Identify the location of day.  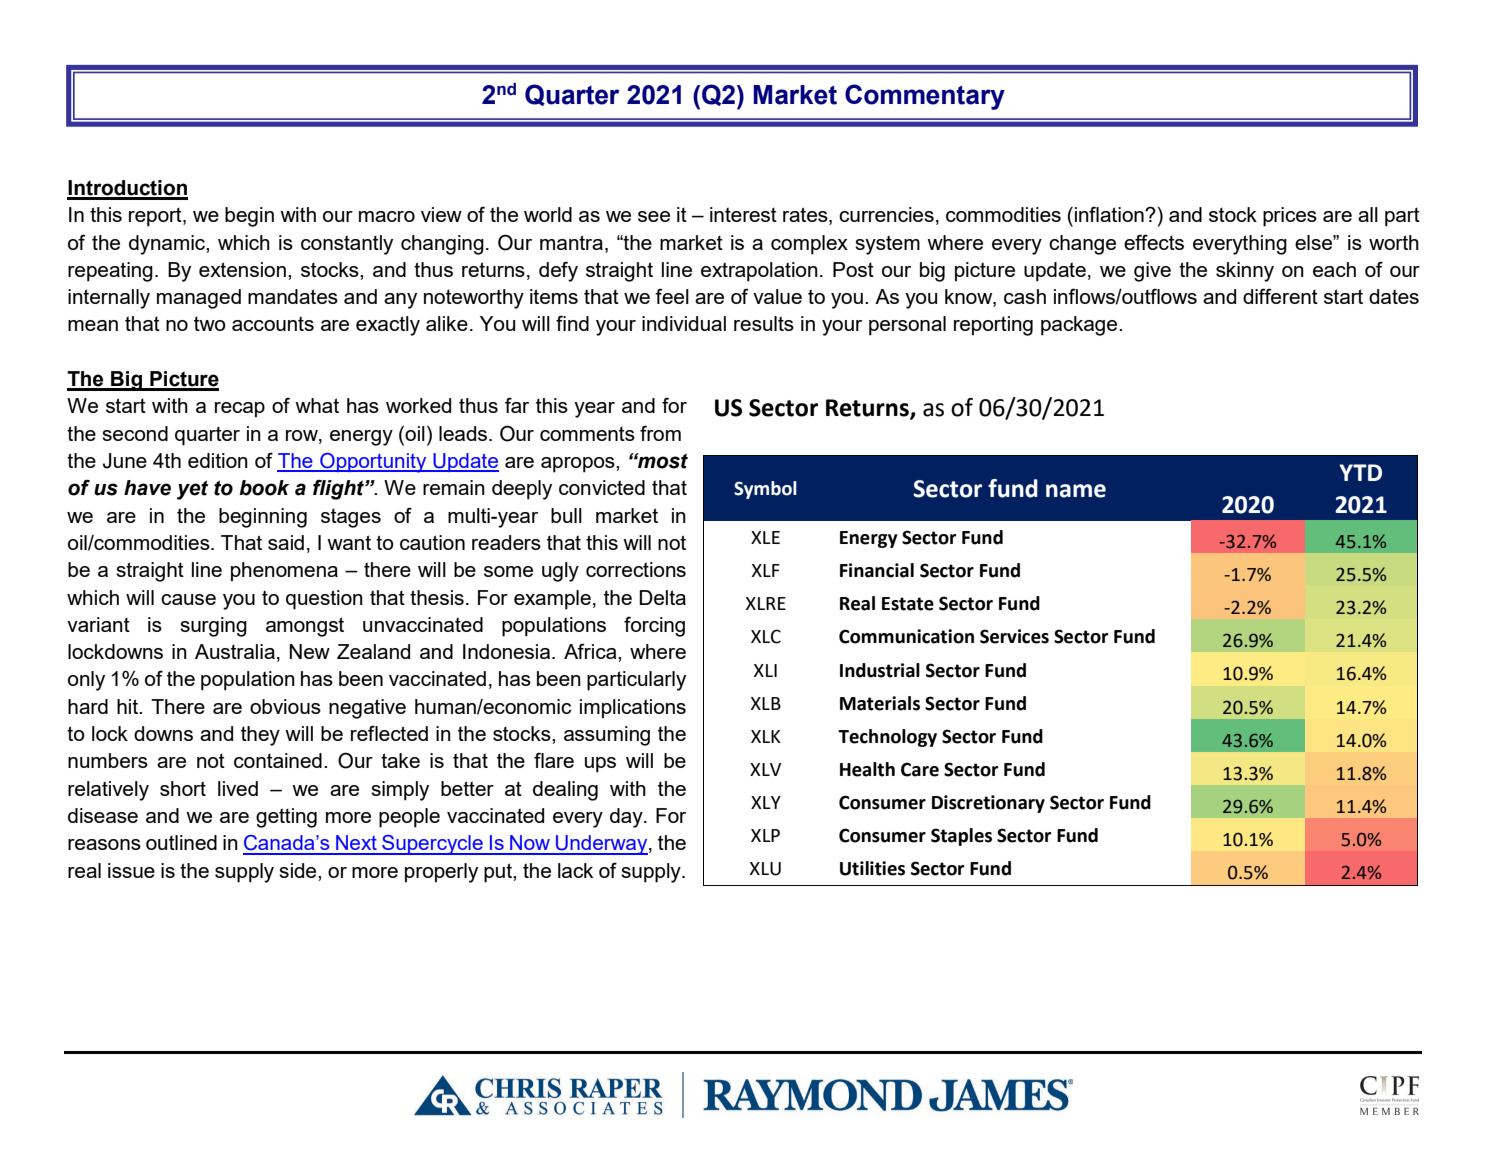
(627, 818).
